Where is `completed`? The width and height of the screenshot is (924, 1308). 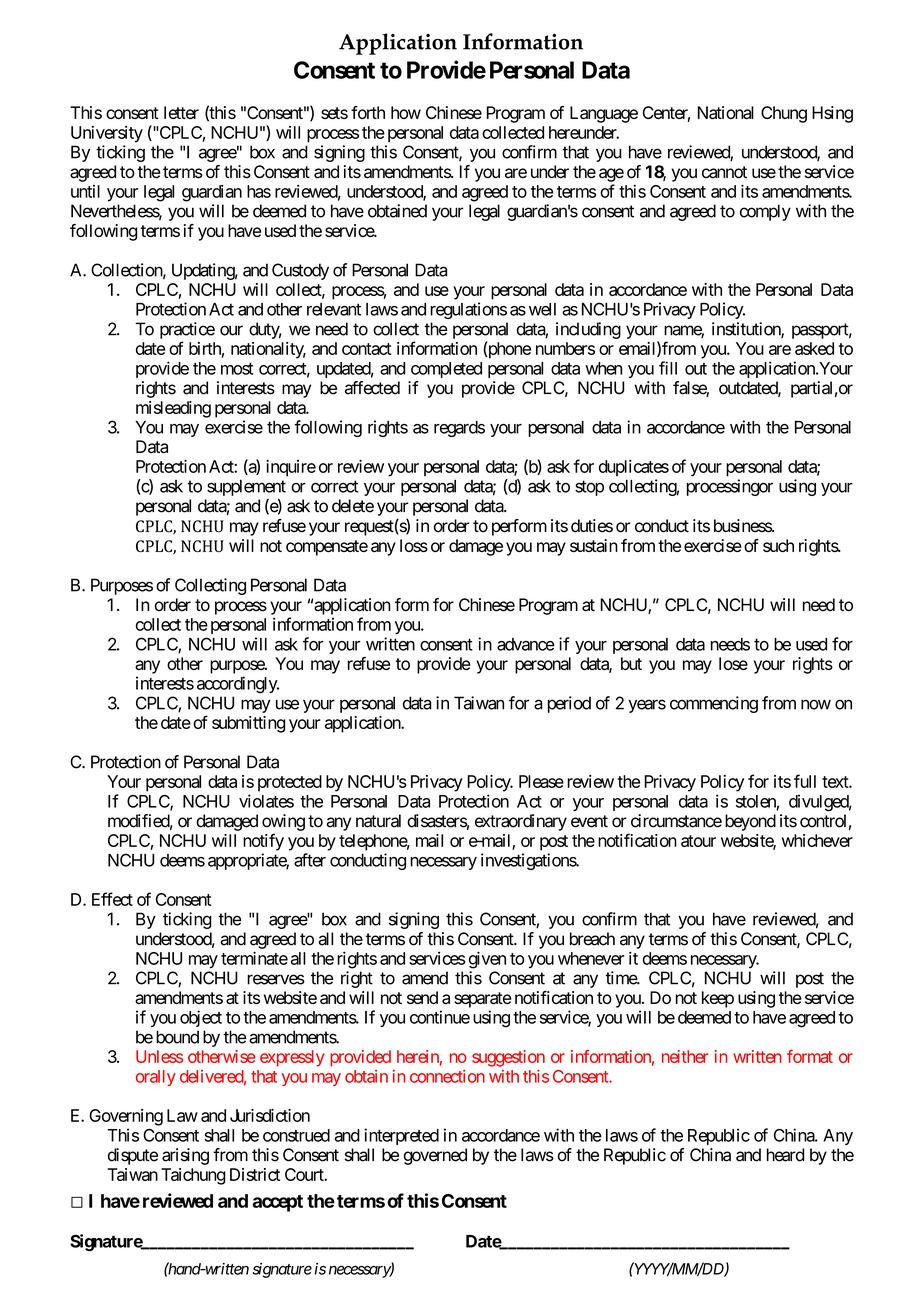
completed is located at coordinates (446, 370).
